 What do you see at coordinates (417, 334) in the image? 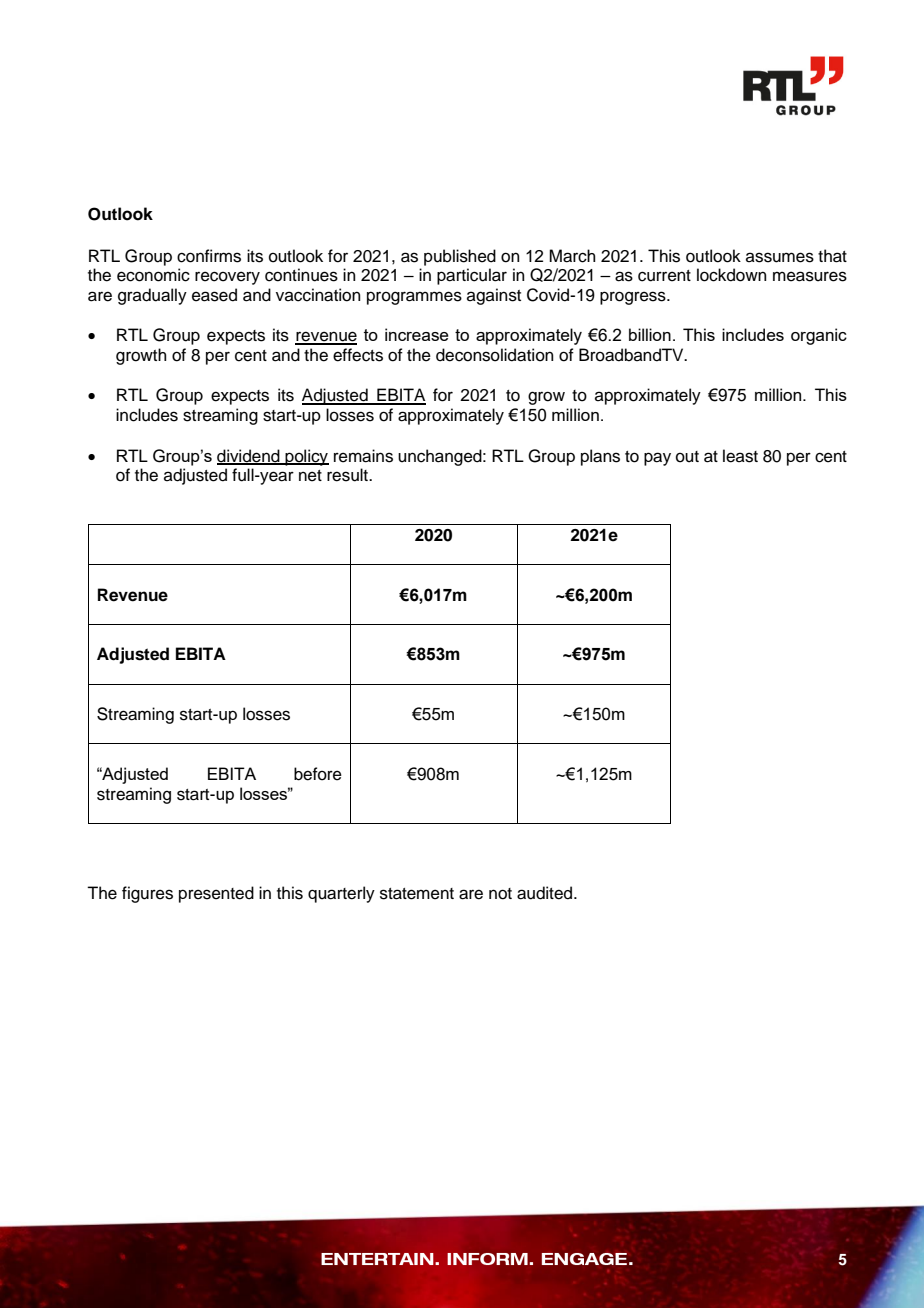
I see `increase` at bounding box center [417, 334].
